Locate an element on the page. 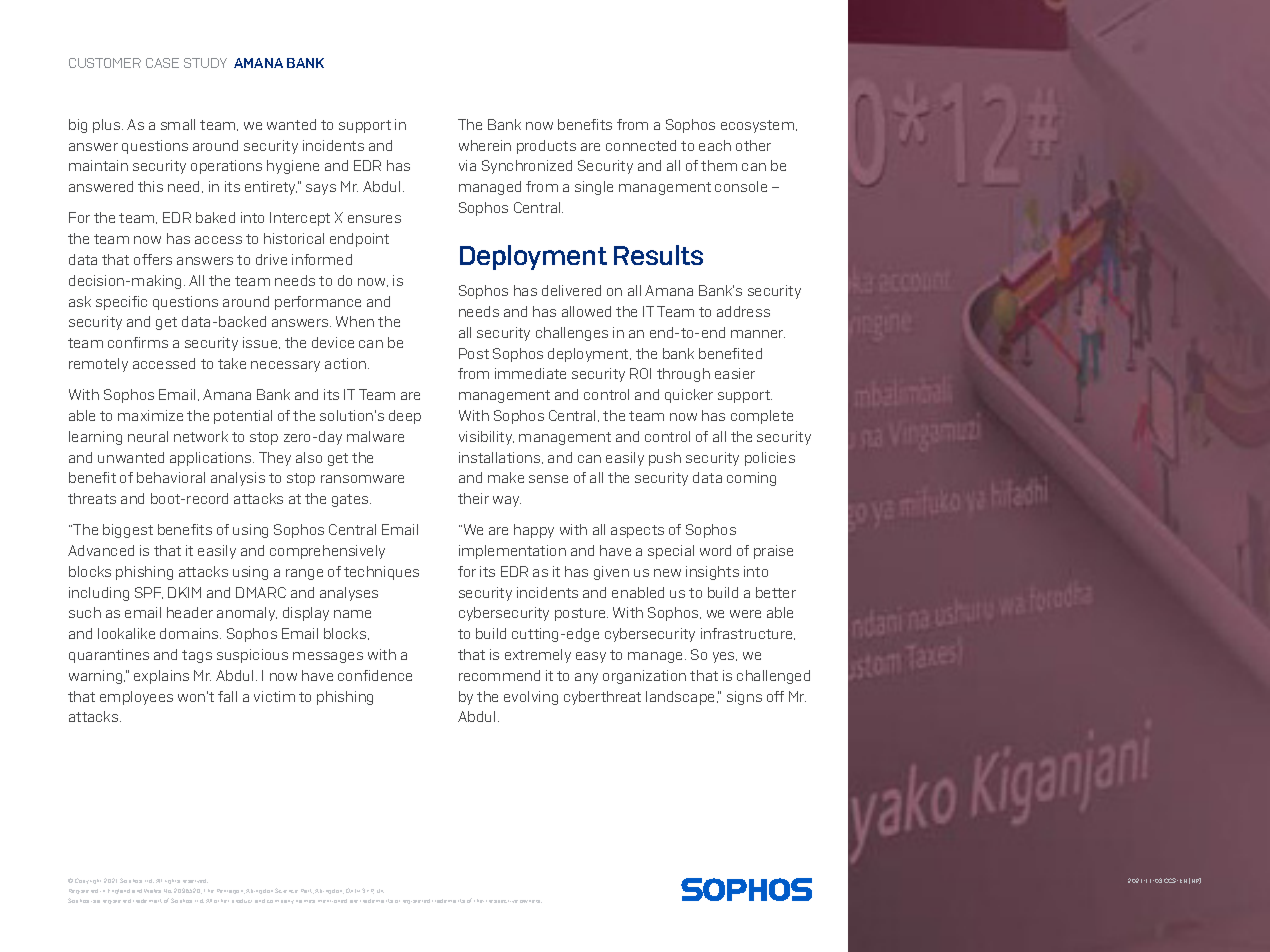 This page has height=952, width=1270. wherein is located at coordinates (485, 145).
